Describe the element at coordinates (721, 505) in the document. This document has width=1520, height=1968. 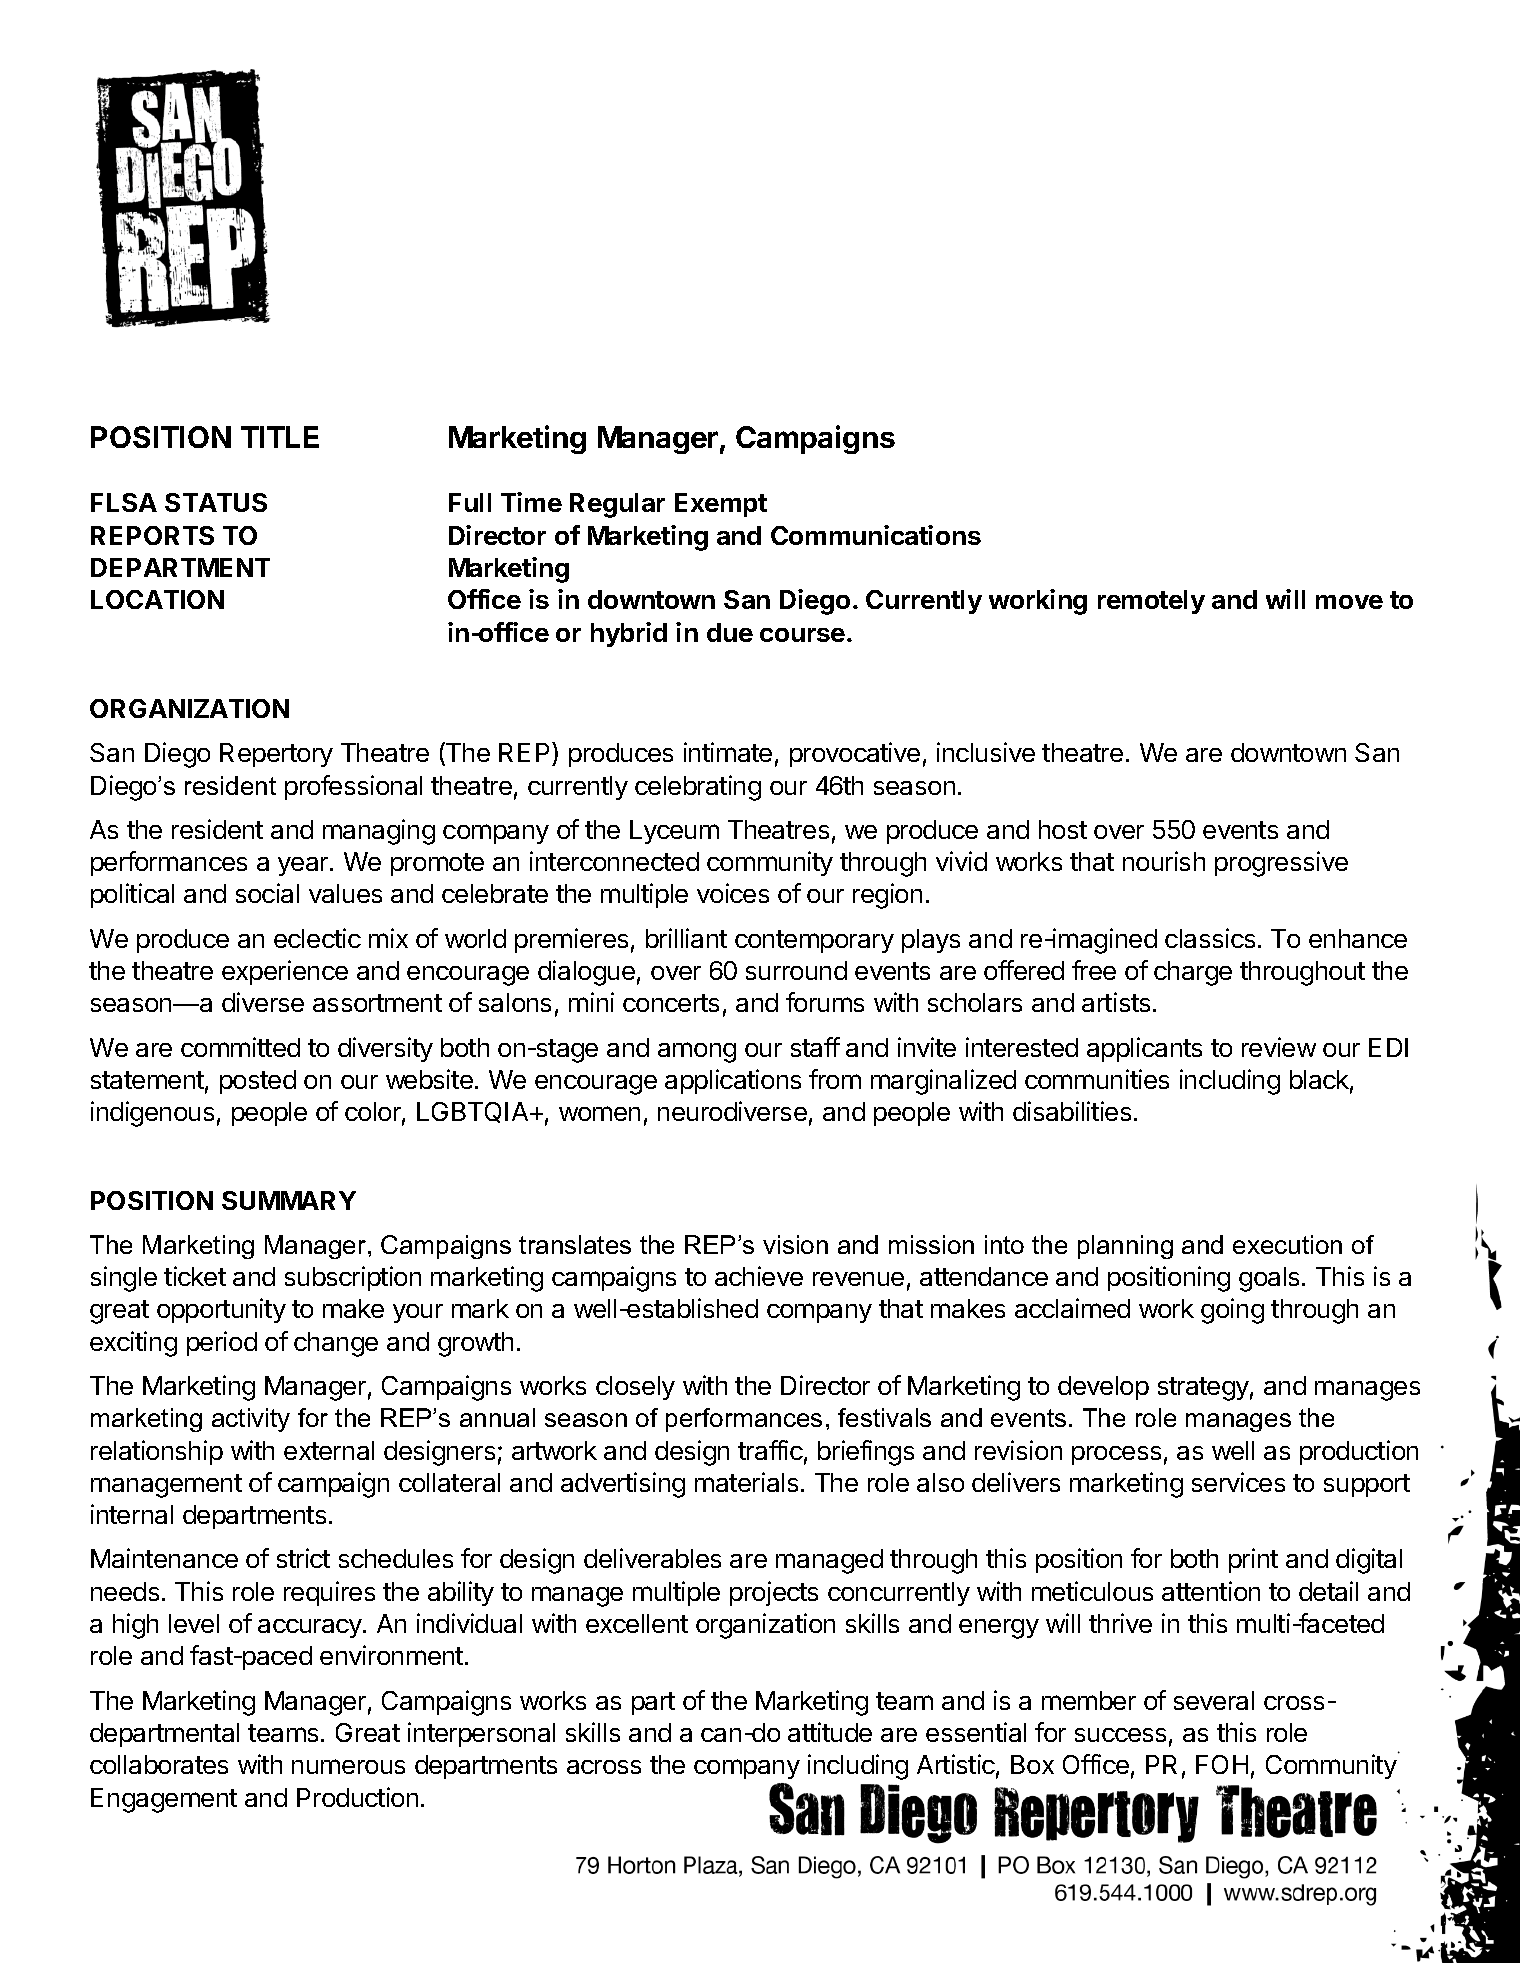
I see `Exempt` at that location.
